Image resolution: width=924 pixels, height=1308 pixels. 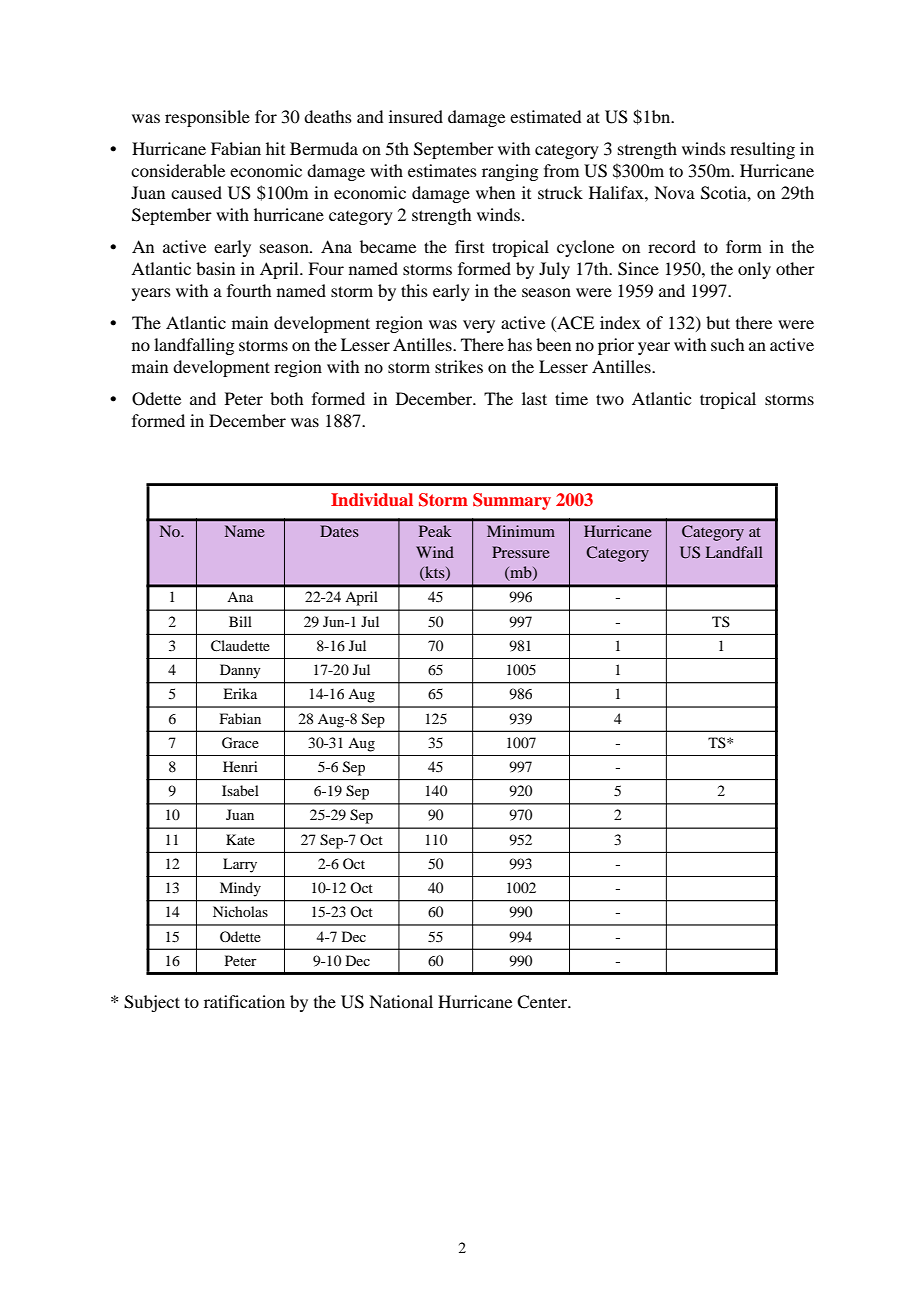 What do you see at coordinates (442, 170) in the screenshot?
I see `estimates` at bounding box center [442, 170].
